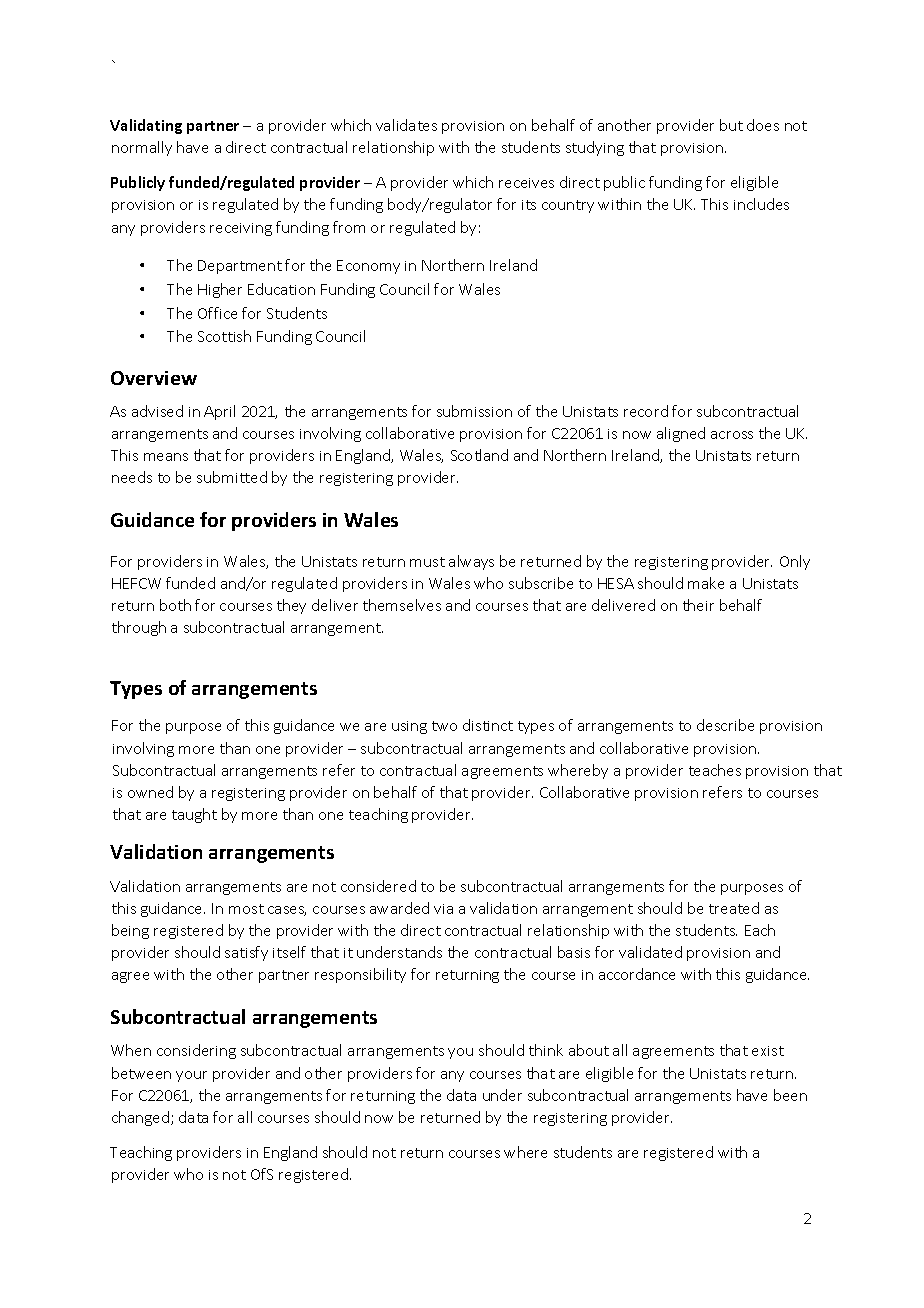 The image size is (924, 1308). I want to click on think, so click(546, 1050).
